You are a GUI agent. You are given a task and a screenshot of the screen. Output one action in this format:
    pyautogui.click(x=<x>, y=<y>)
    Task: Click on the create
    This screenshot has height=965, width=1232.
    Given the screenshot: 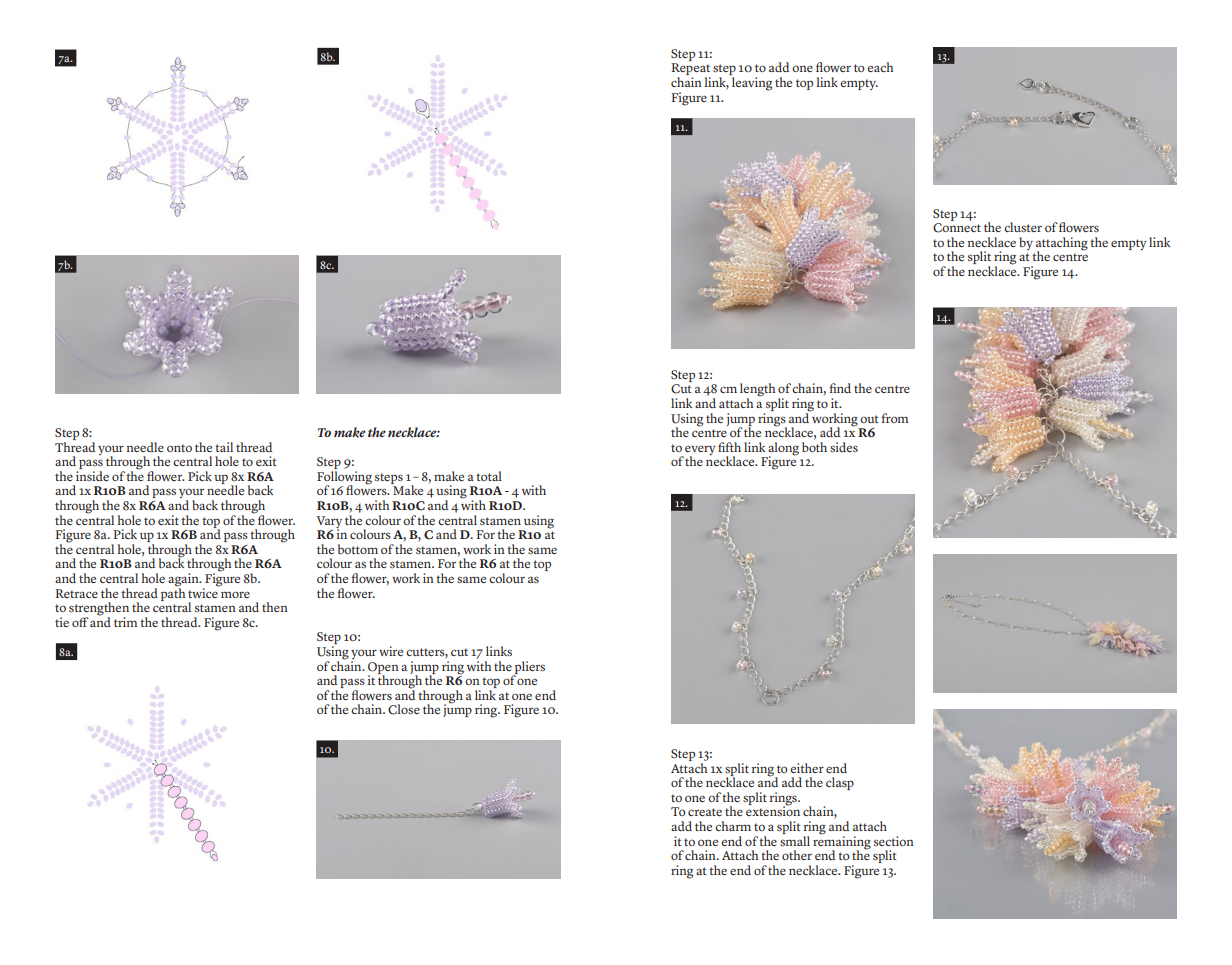 What is the action you would take?
    pyautogui.click(x=705, y=812)
